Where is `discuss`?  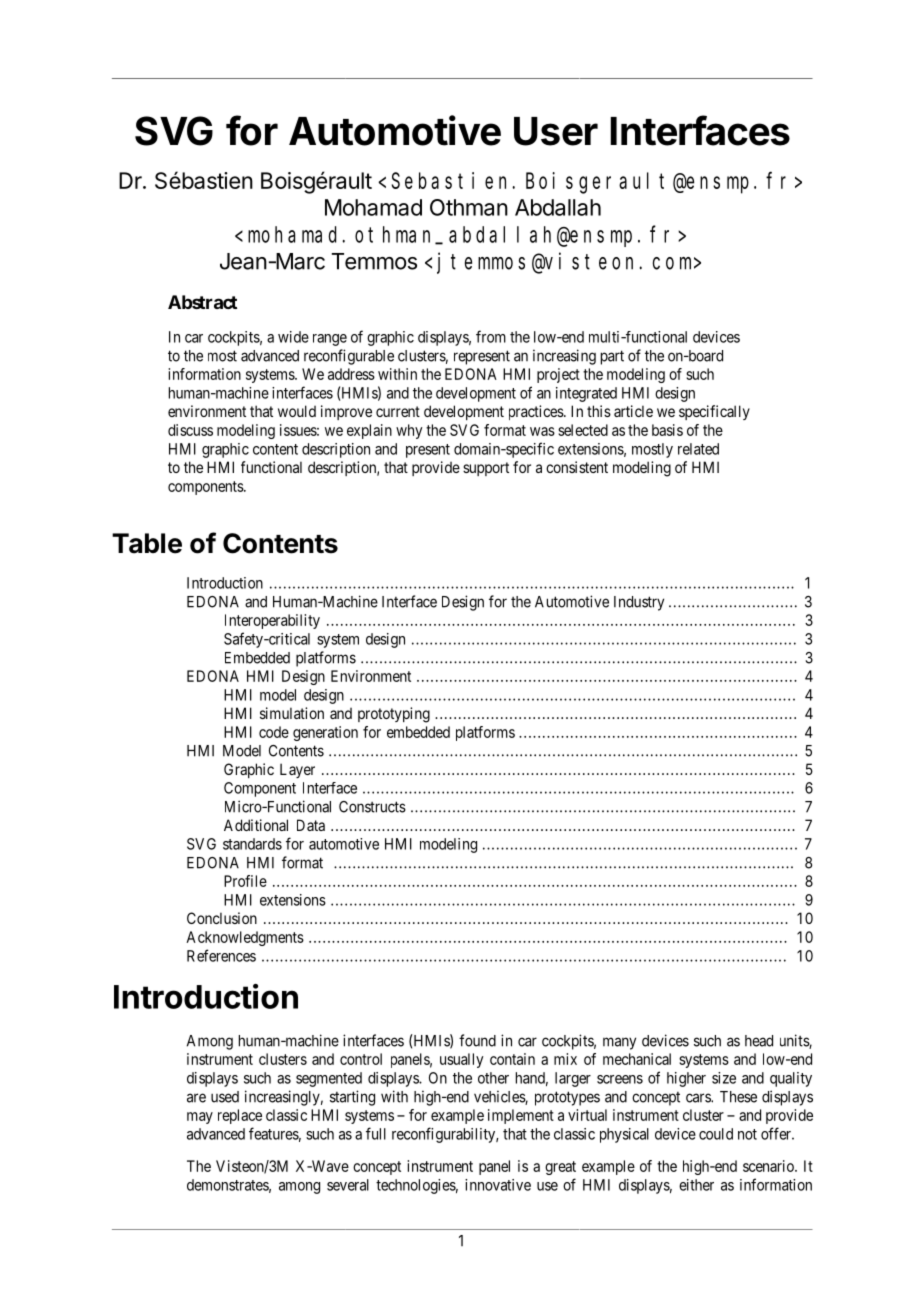 discuss is located at coordinates (190, 430).
